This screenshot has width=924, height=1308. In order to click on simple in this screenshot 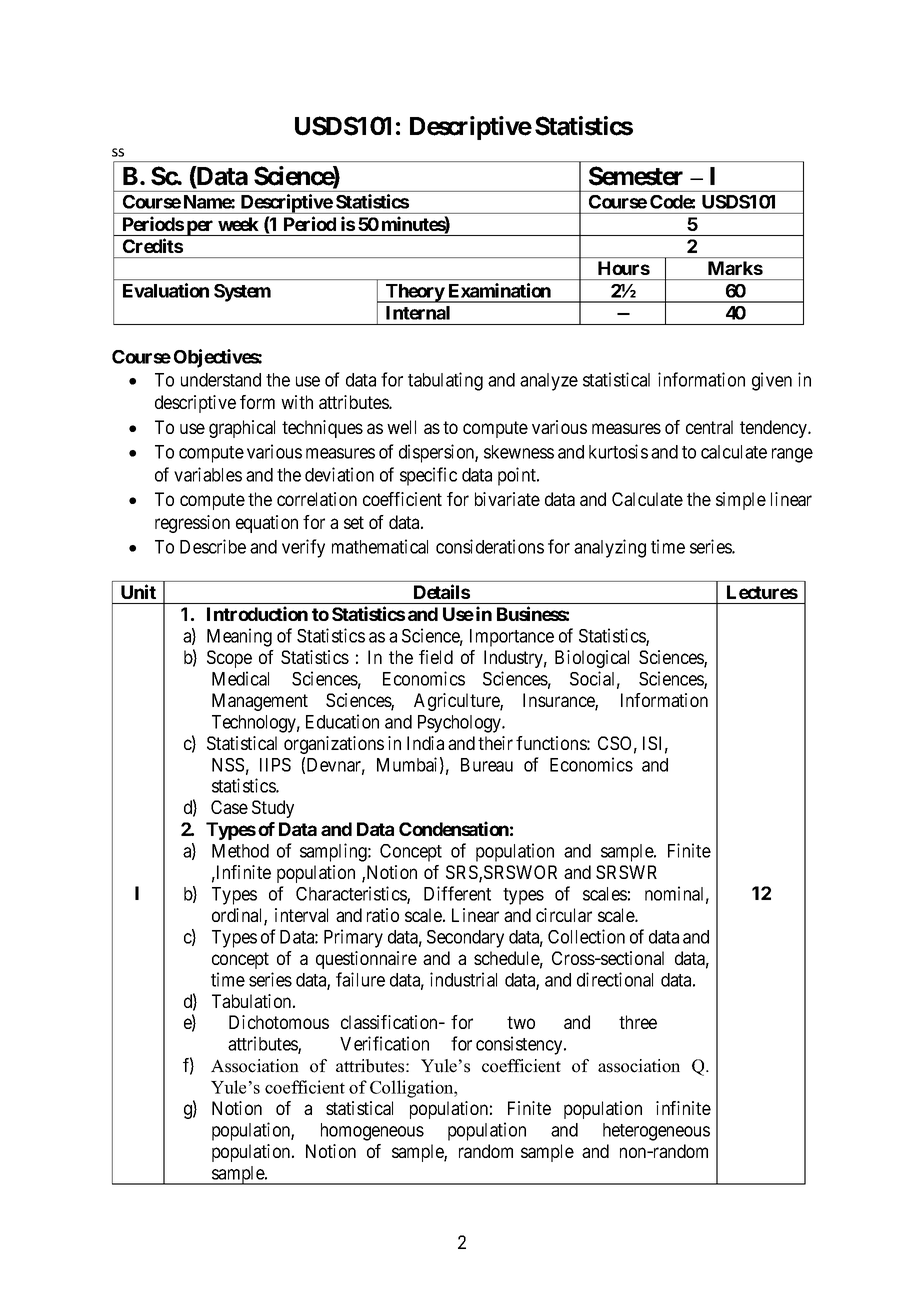, I will do `click(741, 501)`.
